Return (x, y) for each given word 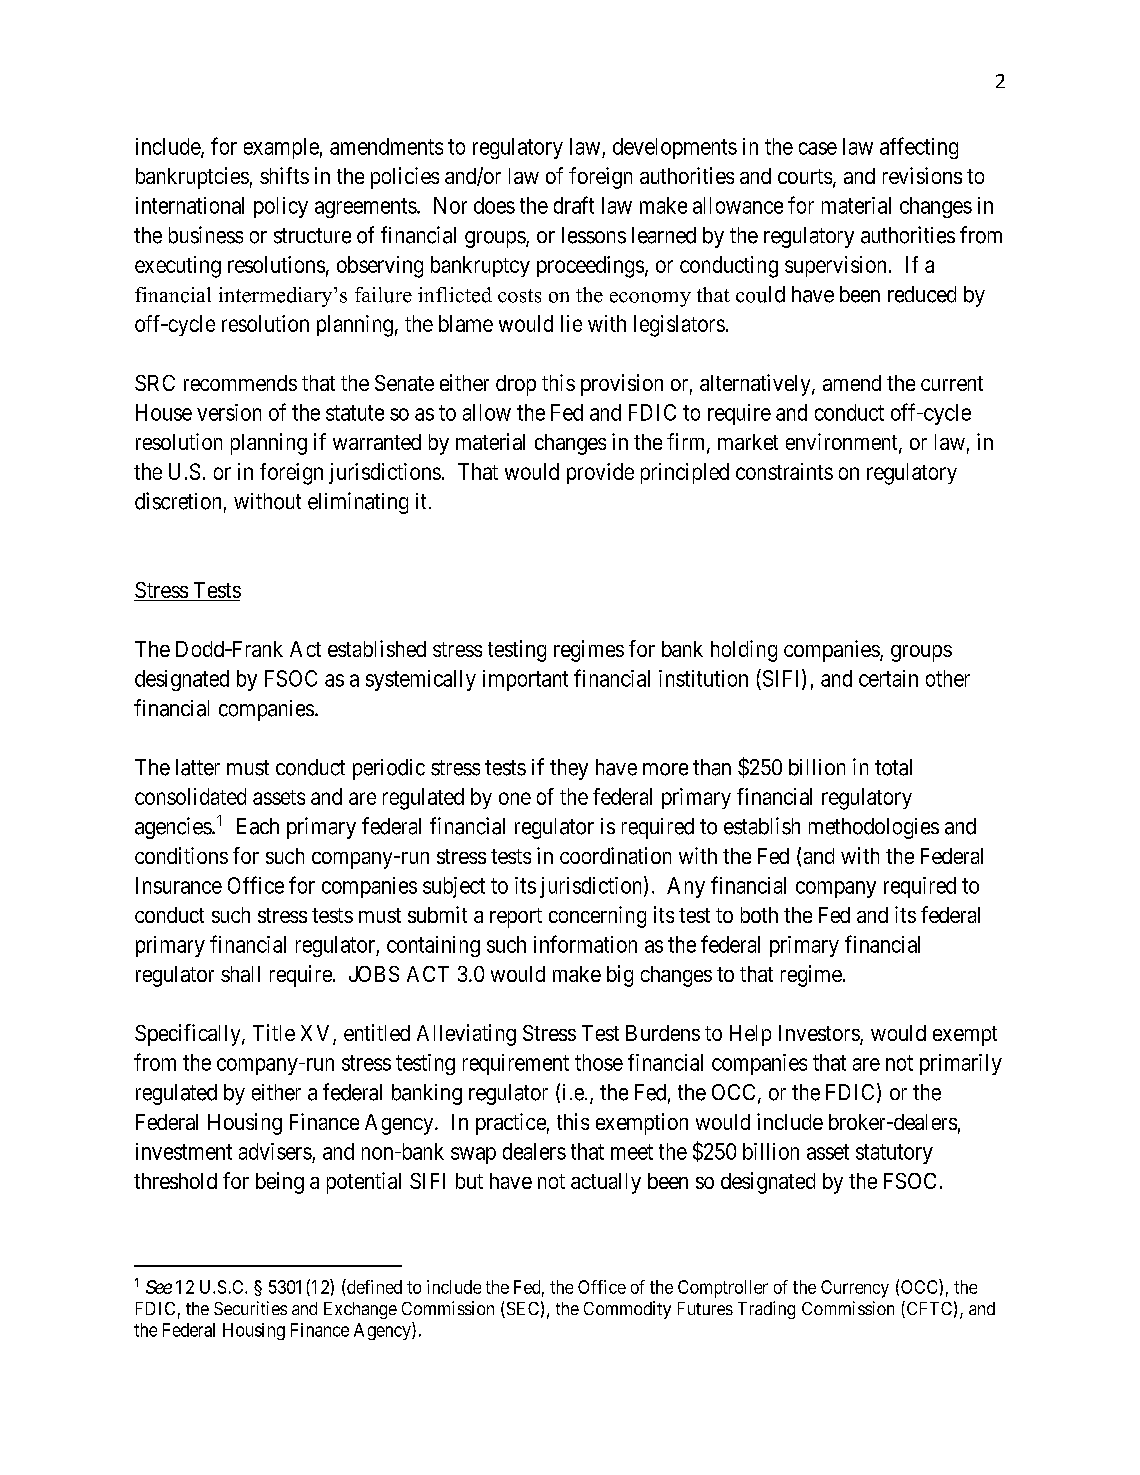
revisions (922, 175)
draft (574, 205)
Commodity (627, 1310)
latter (198, 767)
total (893, 767)
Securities (250, 1308)
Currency (855, 1289)
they (569, 769)
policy (281, 207)
